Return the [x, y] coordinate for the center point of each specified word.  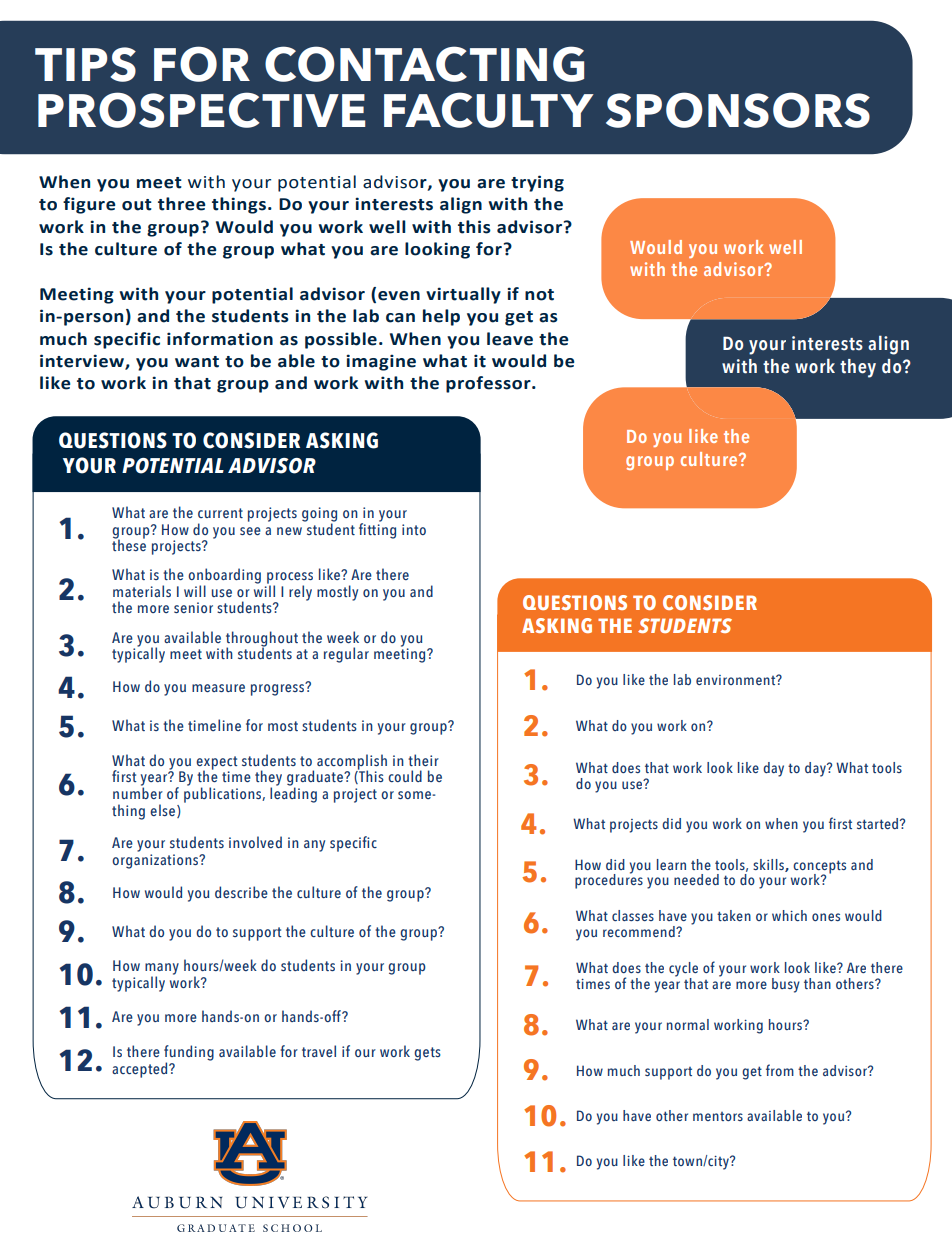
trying [537, 183]
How [175, 529]
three [181, 204]
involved [255, 842]
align [461, 205]
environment [737, 680]
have [637, 1115]
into [414, 529]
